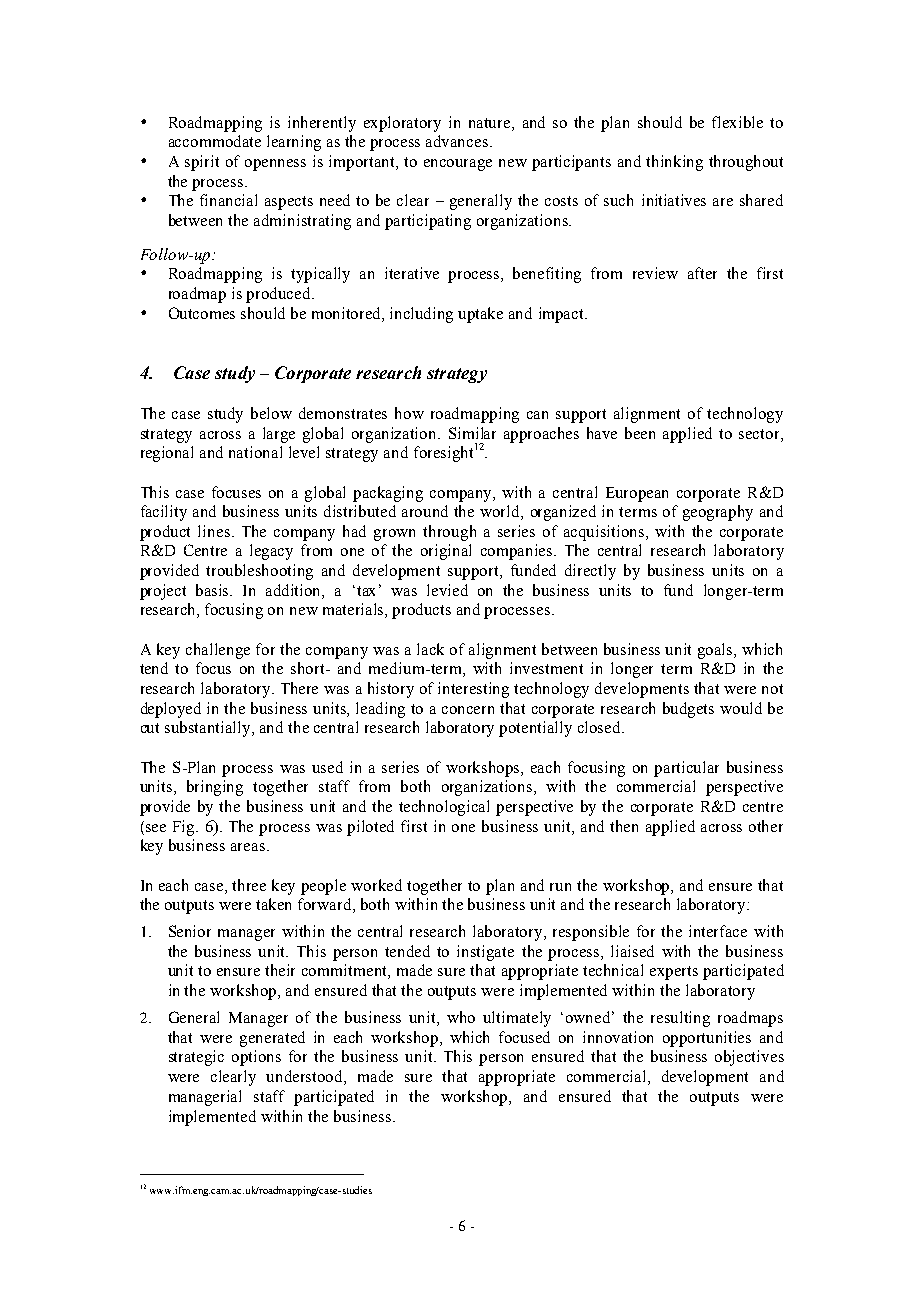 This screenshot has width=924, height=1308. I want to click on after, so click(702, 273).
